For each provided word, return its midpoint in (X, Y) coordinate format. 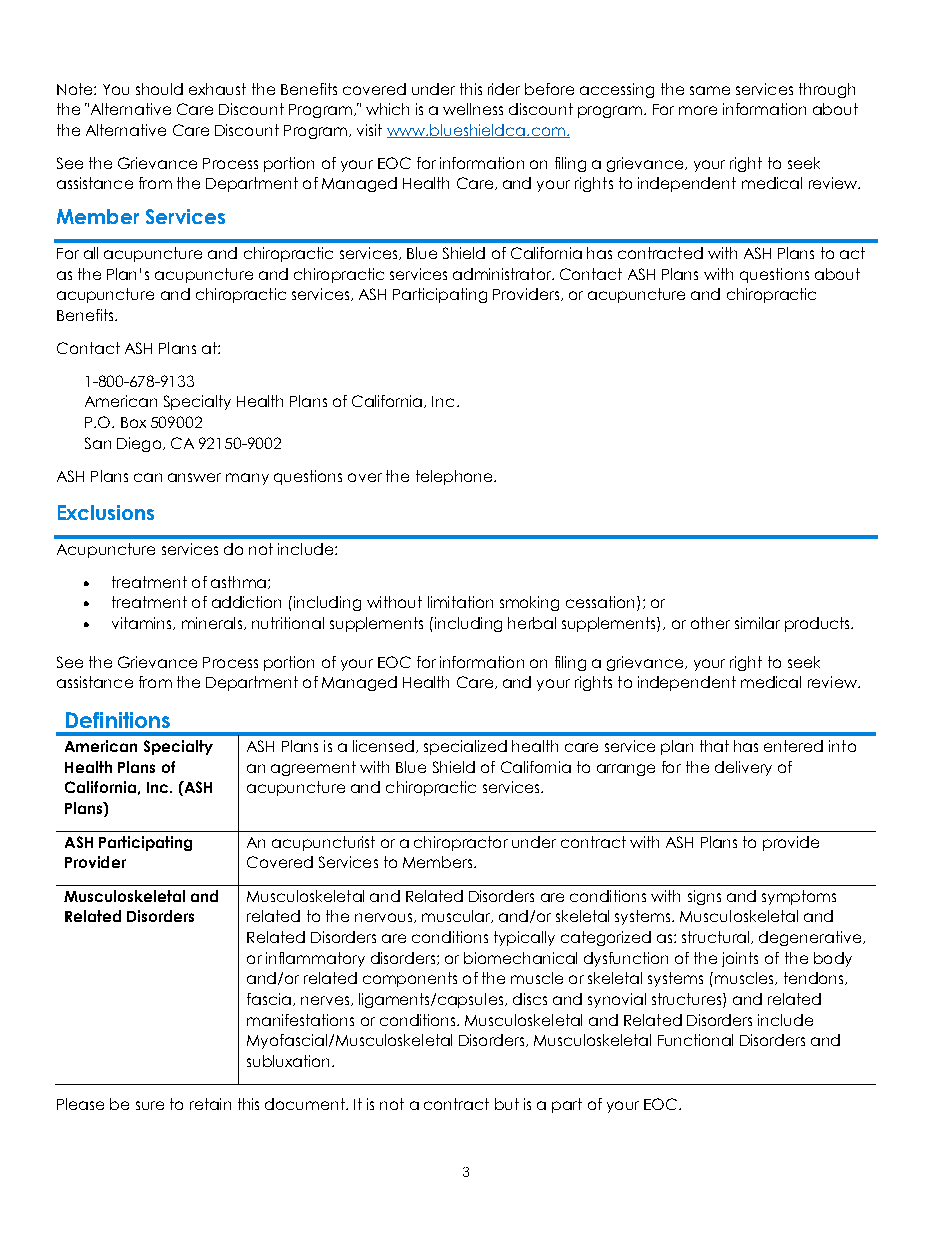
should (159, 89)
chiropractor (461, 843)
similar (757, 623)
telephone (455, 477)
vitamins (143, 623)
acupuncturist (323, 843)
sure (150, 1105)
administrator (503, 274)
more (698, 110)
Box (133, 422)
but (507, 1104)
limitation (460, 602)
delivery (743, 768)
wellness (473, 109)
